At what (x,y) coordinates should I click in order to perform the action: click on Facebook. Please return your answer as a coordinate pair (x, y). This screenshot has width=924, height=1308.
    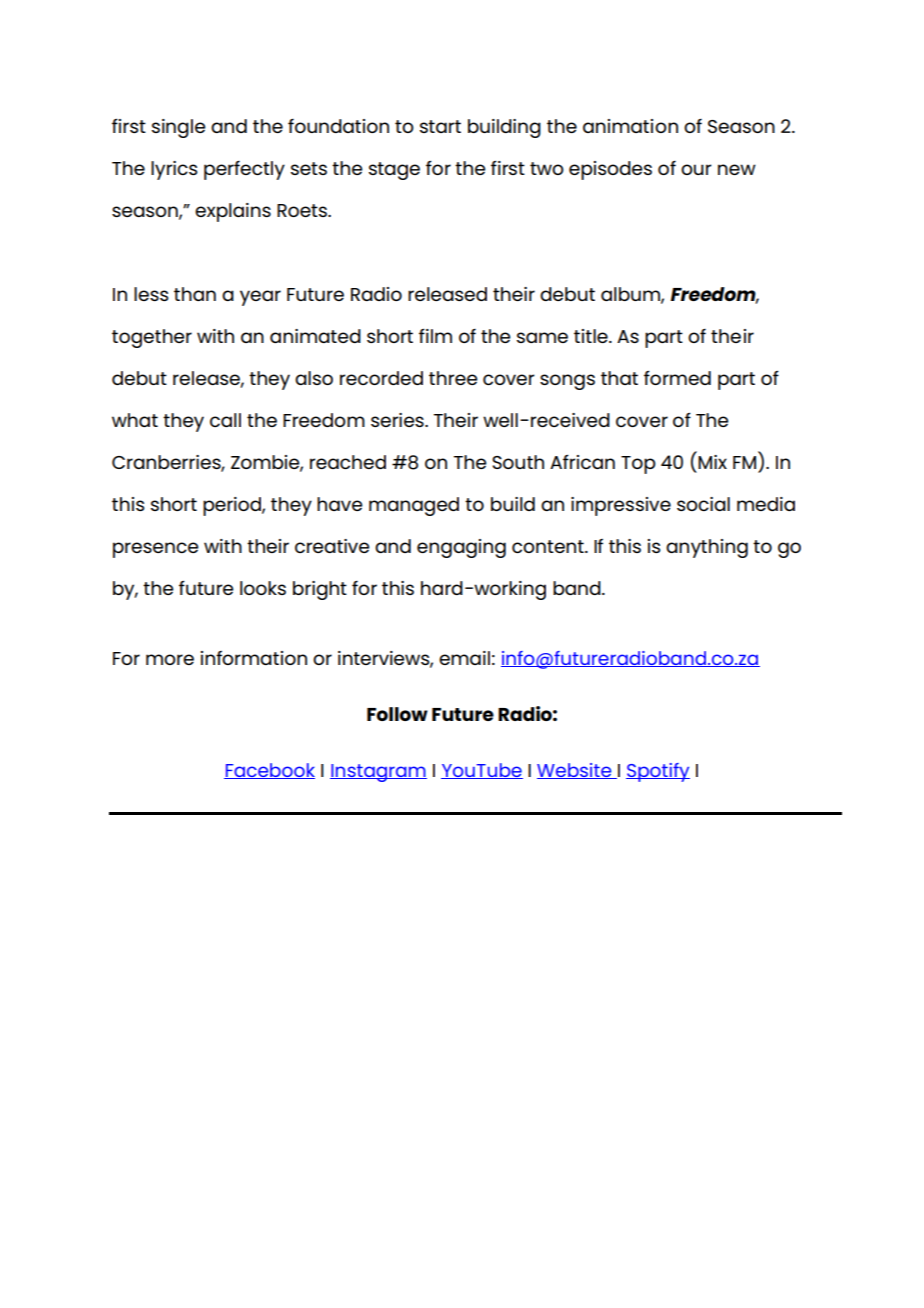
    Looking at the image, I should click on (269, 771).
